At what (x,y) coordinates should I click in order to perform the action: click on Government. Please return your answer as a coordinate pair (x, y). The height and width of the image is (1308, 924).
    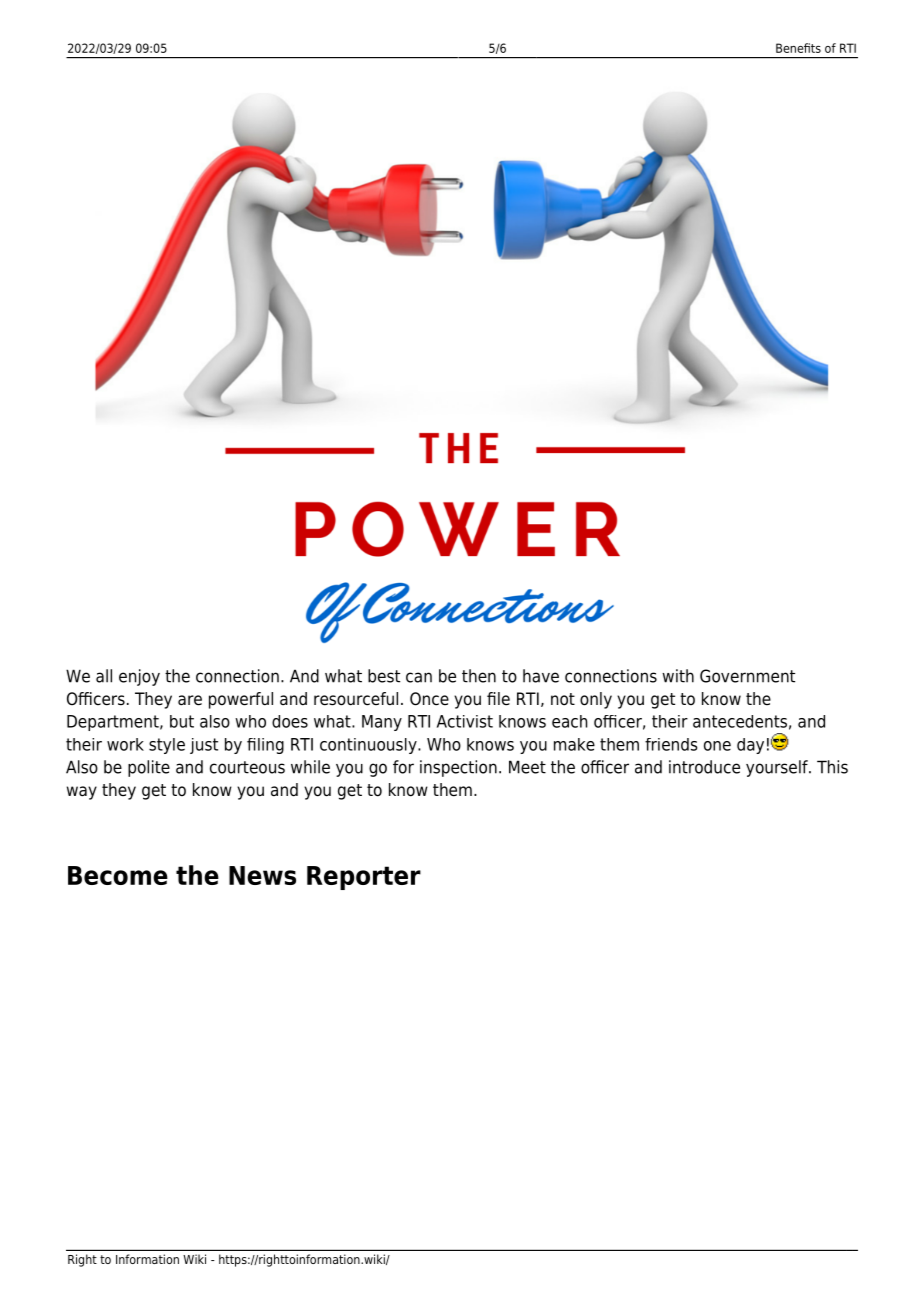
    Looking at the image, I should click on (747, 676).
